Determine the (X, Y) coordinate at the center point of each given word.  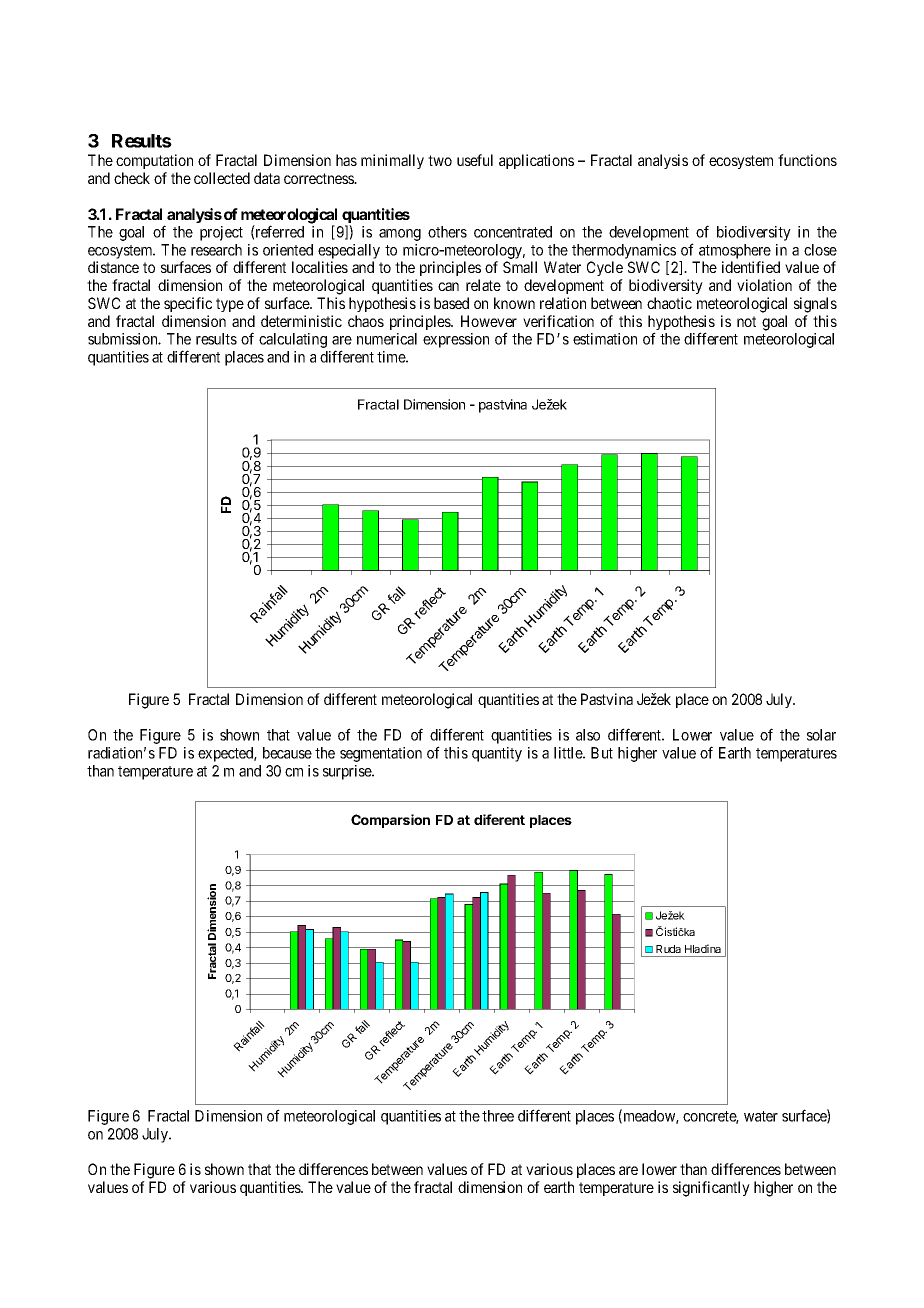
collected (222, 178)
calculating (293, 340)
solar (821, 735)
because (287, 753)
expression (456, 340)
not (746, 321)
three (498, 1116)
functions (807, 160)
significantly (711, 1189)
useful (475, 160)
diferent (499, 819)
